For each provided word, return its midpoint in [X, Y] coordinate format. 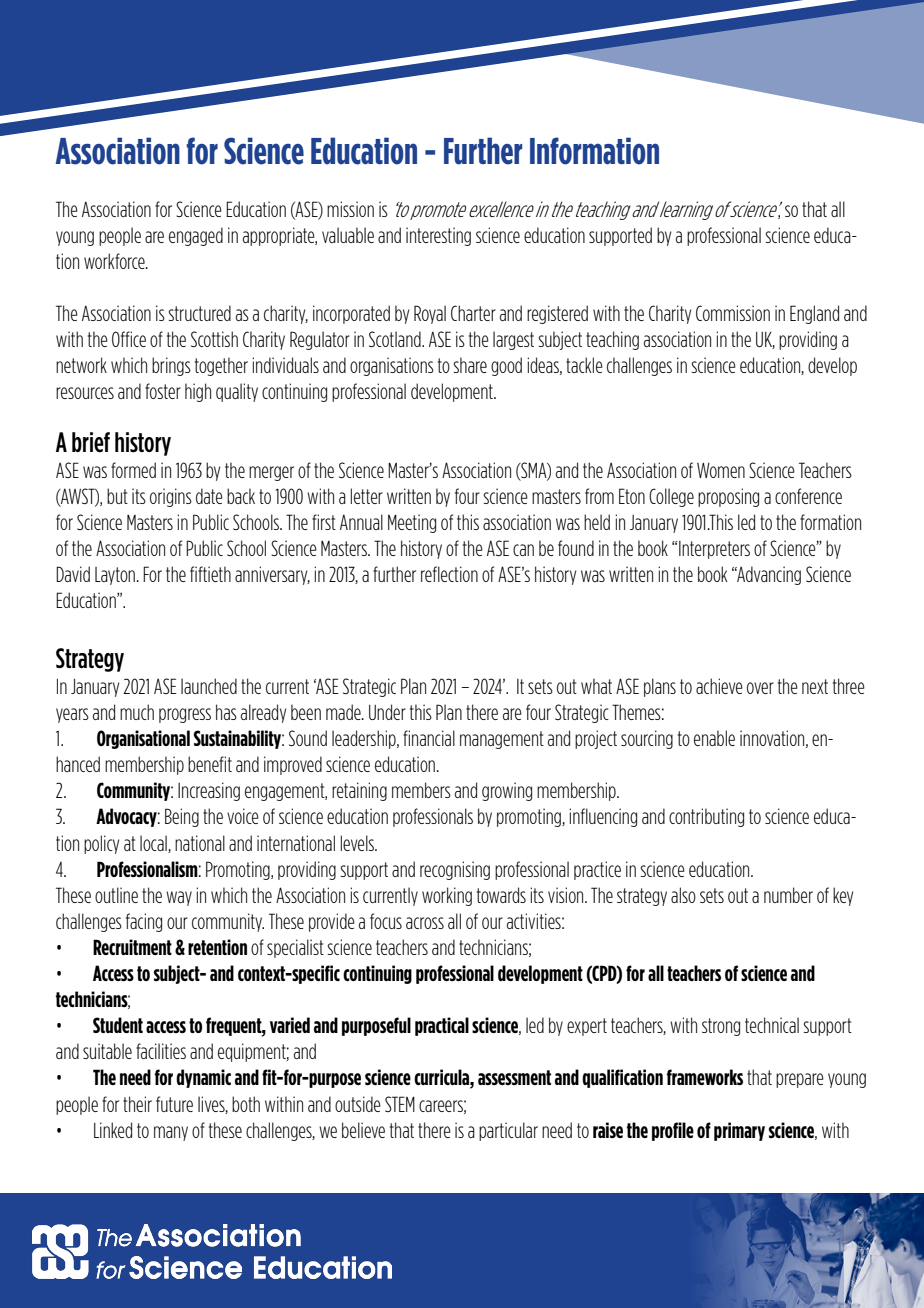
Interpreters [714, 550]
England [814, 314]
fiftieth [210, 574]
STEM [400, 1104]
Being [182, 817]
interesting [438, 236]
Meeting [412, 523]
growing [507, 791]
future [174, 1104]
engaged [196, 236]
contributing [706, 817]
